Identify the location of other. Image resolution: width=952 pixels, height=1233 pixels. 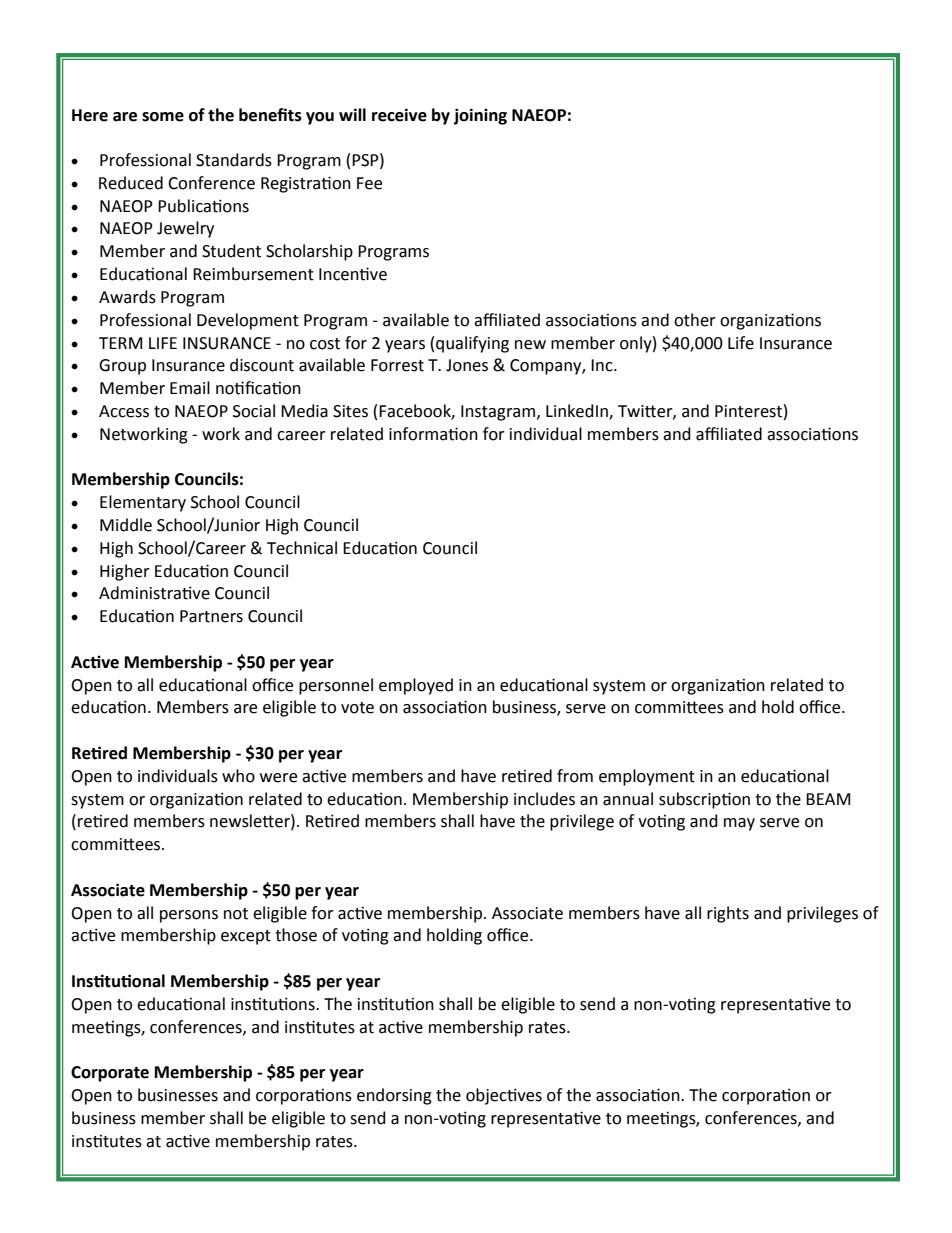
(695, 320).
